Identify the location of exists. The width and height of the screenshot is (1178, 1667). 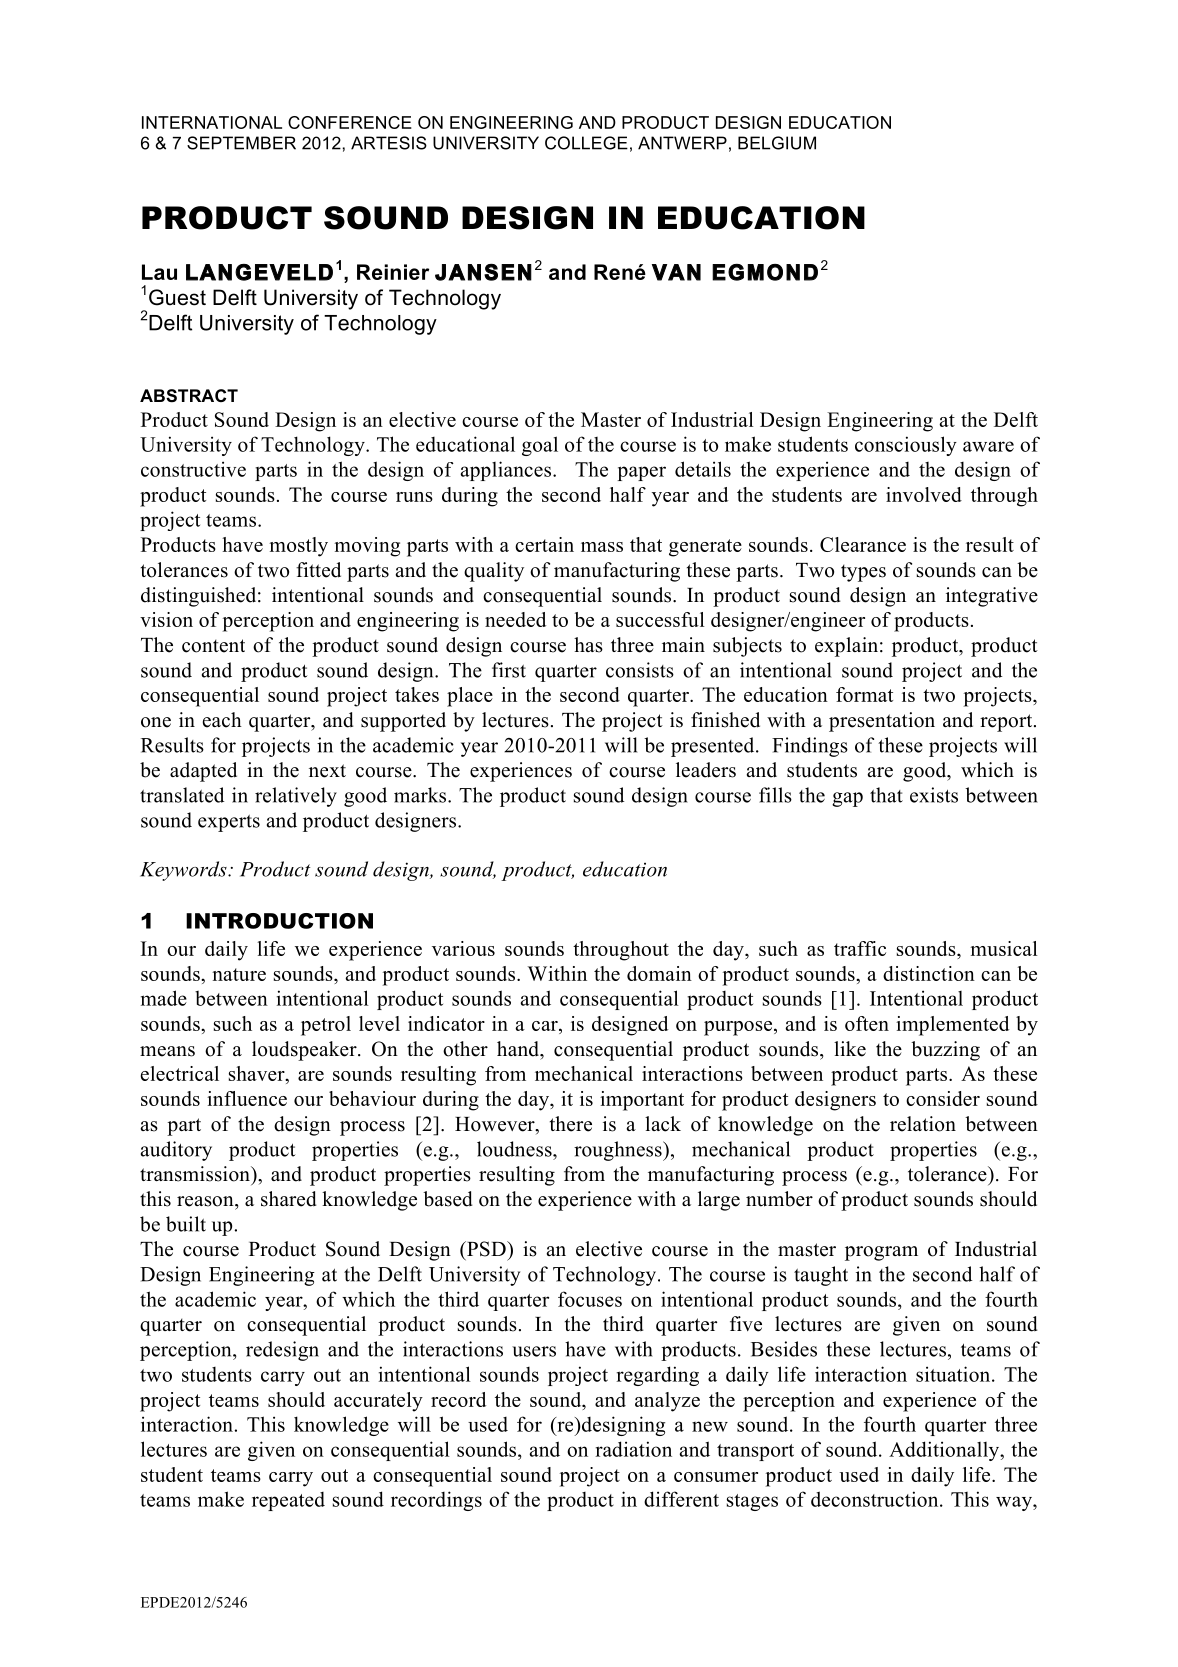
(934, 795).
